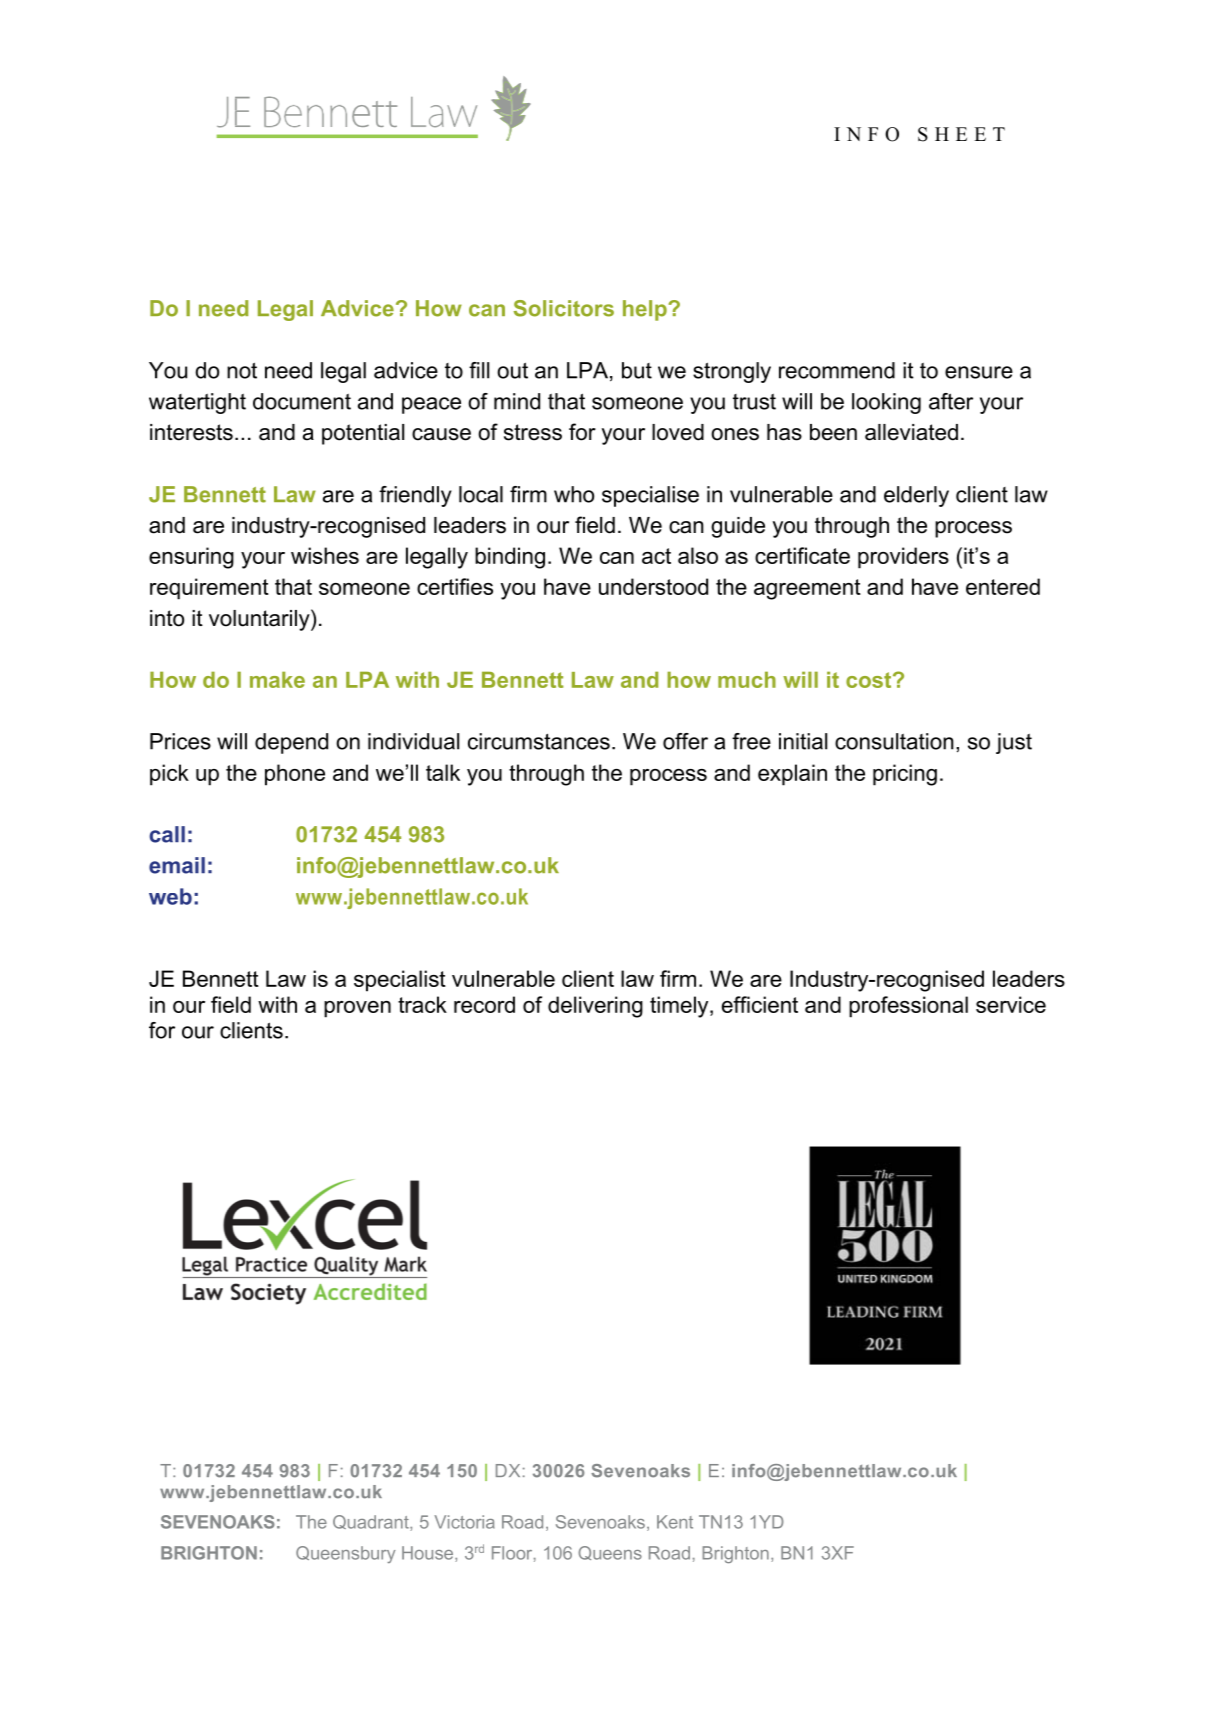 The height and width of the document is (1717, 1214). Describe the element at coordinates (595, 1007) in the document. I see `delivering` at that location.
